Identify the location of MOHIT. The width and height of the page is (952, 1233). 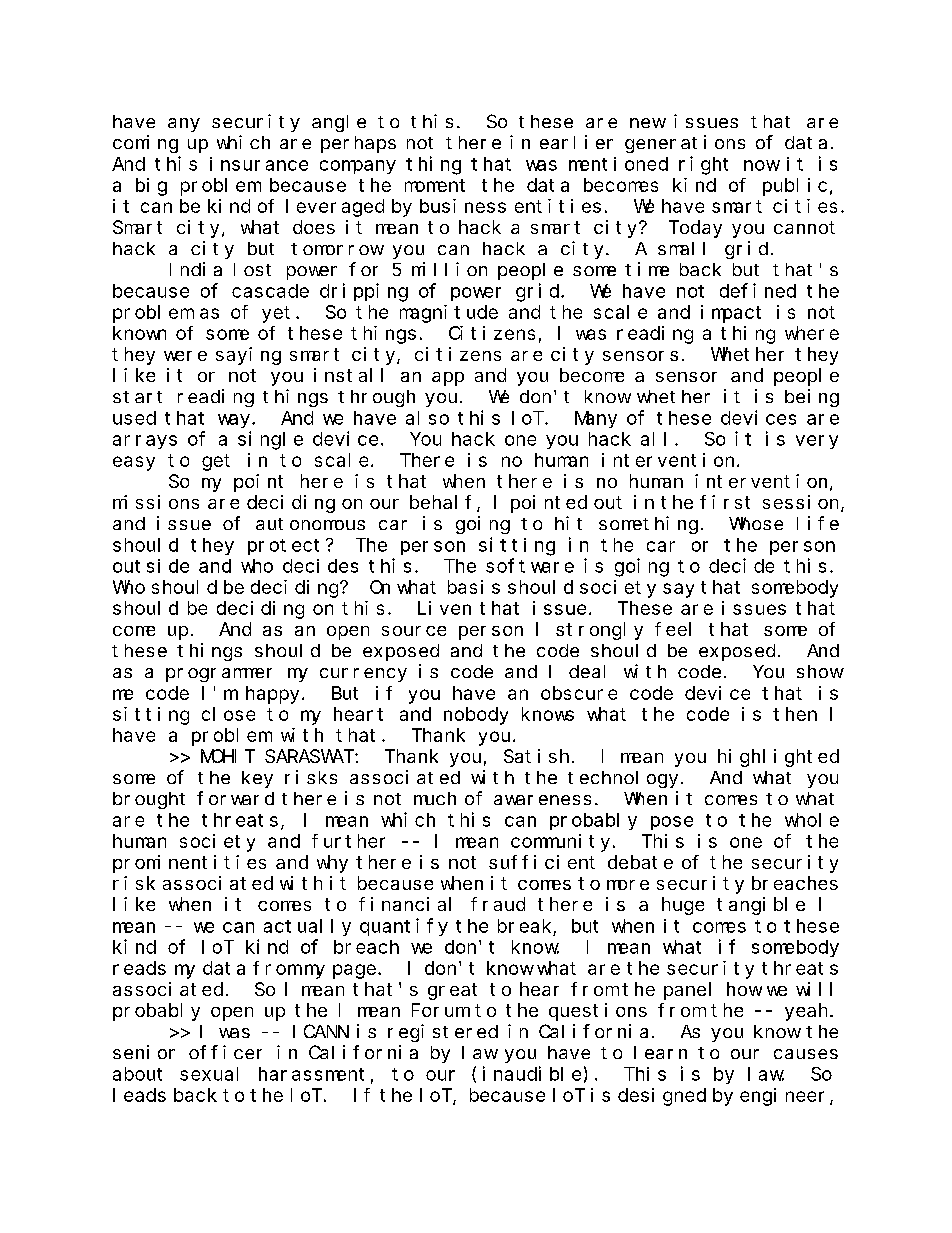
(228, 756).
